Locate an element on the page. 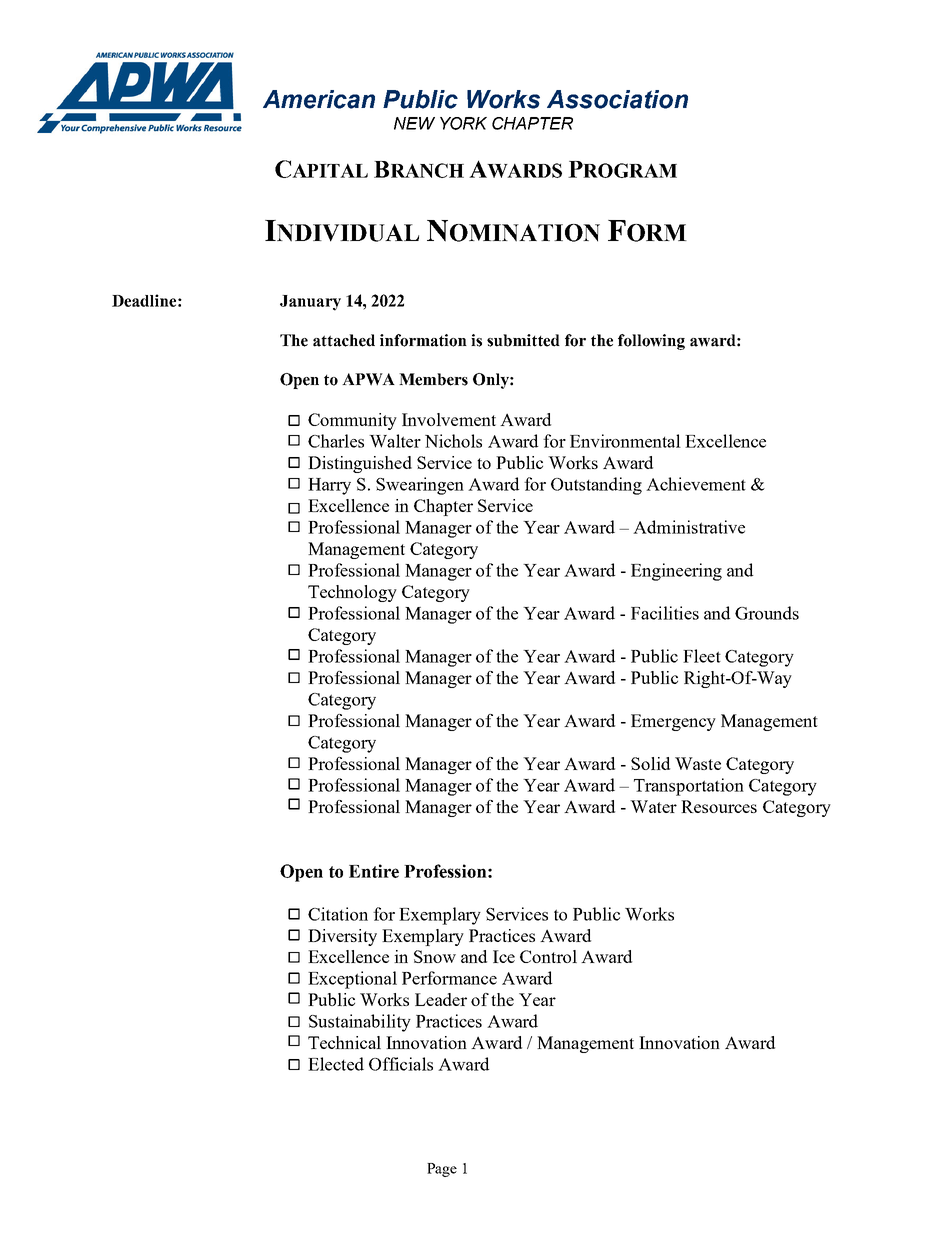  Control is located at coordinates (548, 956).
